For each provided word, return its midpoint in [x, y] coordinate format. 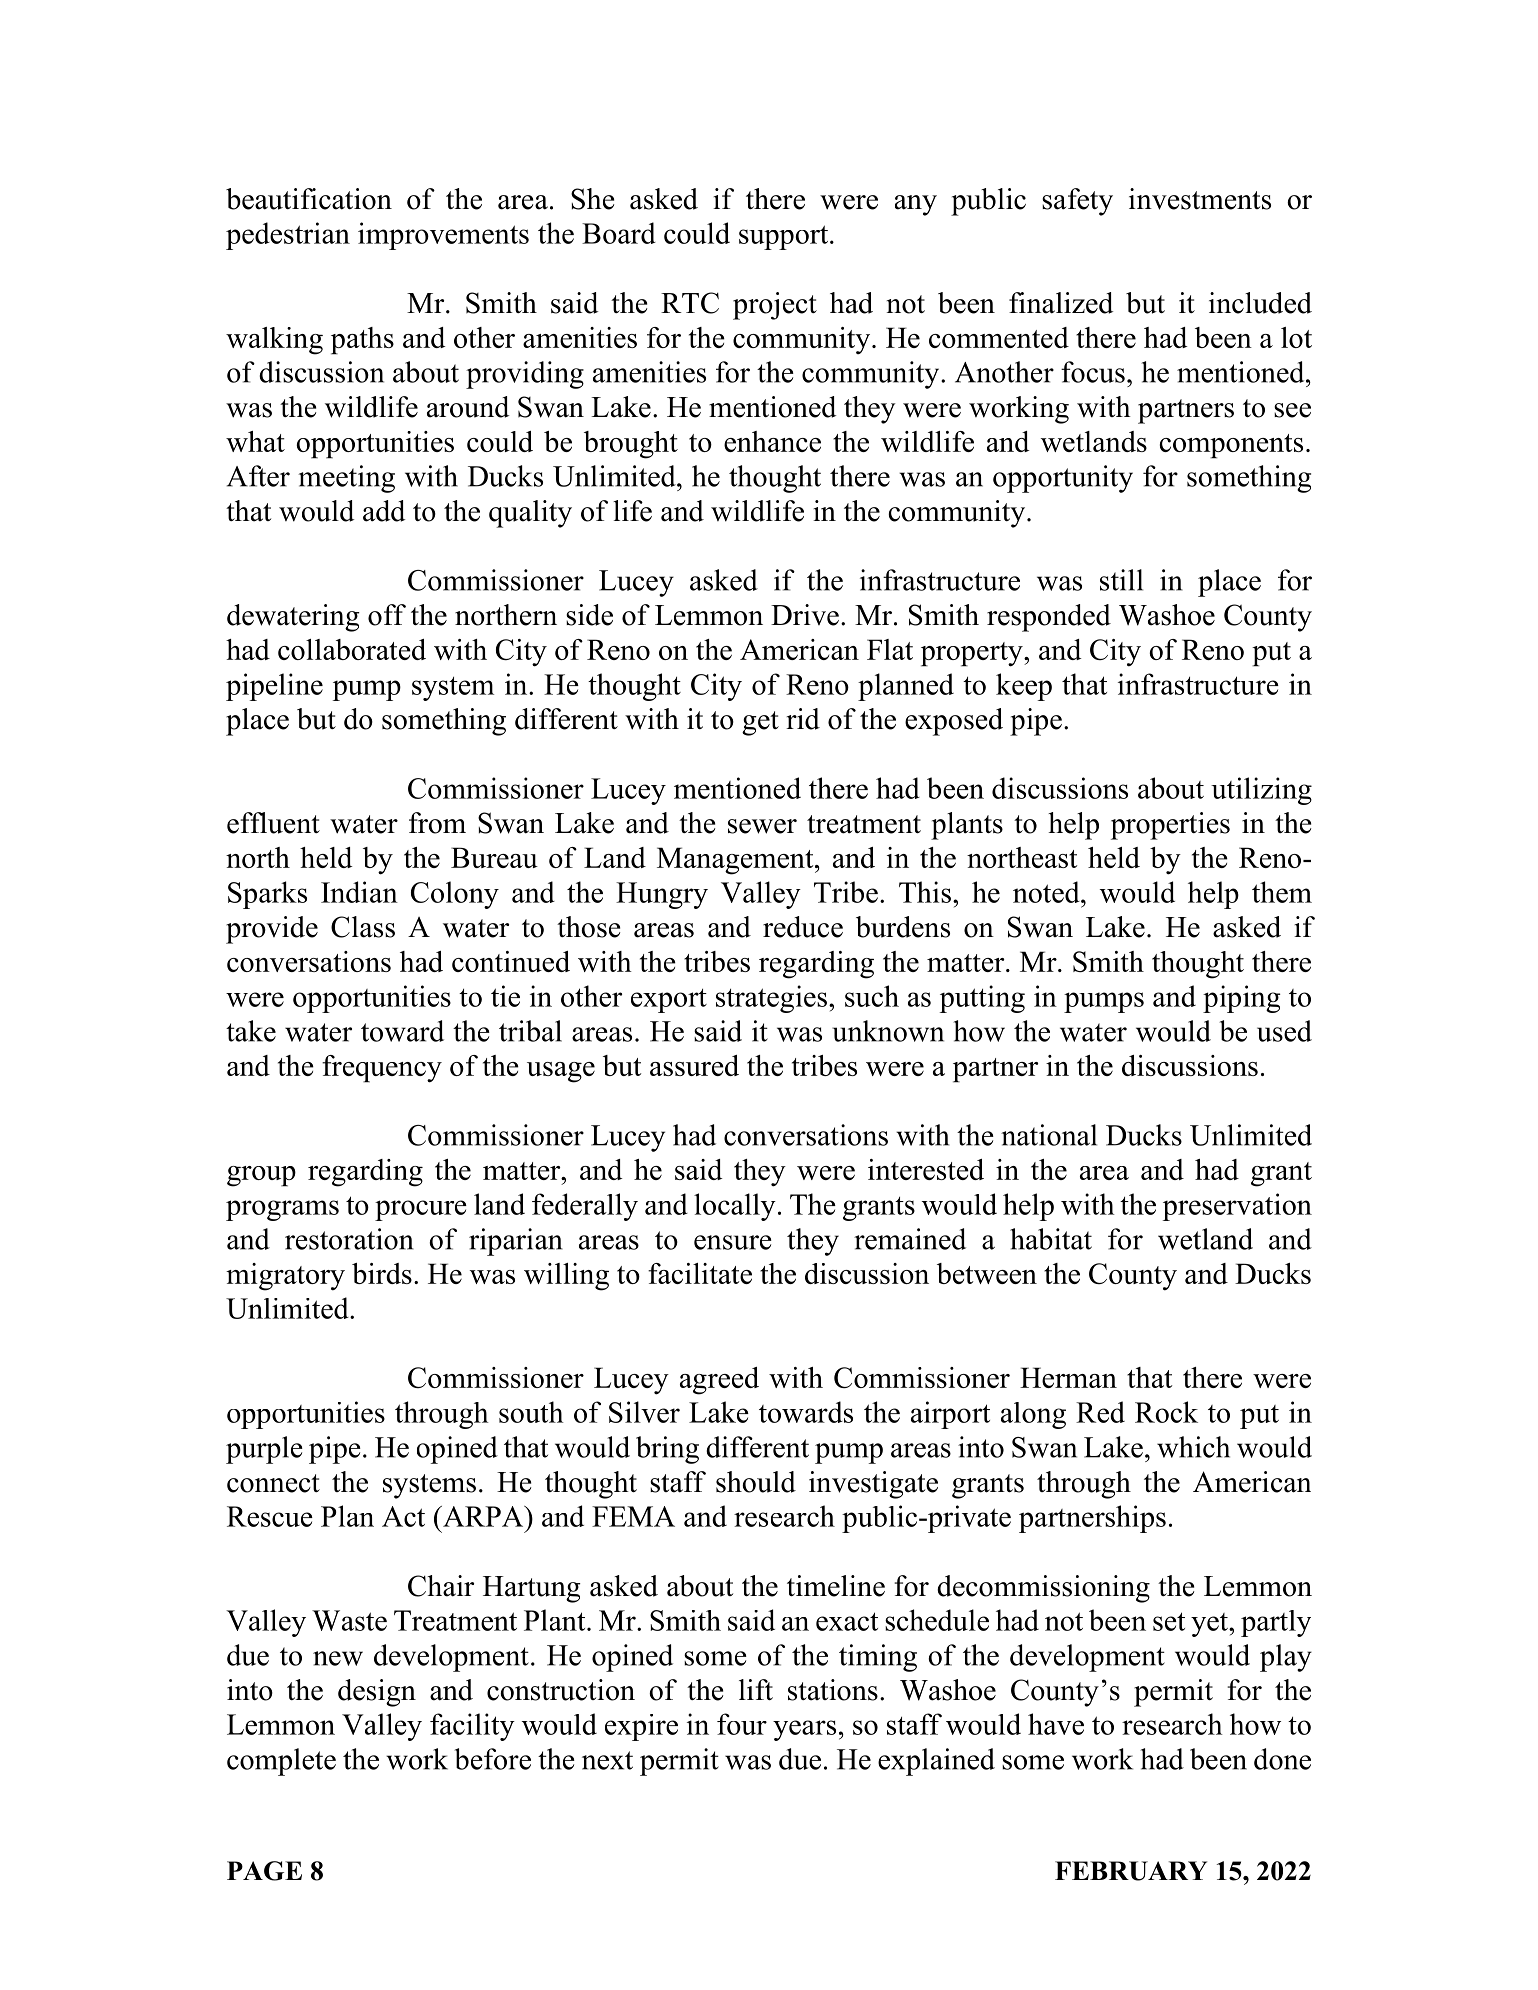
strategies [771, 999]
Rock [1166, 1412]
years [804, 1730]
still [1121, 580]
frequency [382, 1069]
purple [264, 1450]
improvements [443, 236]
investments [1200, 199]
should [756, 1482]
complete [281, 1762]
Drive [805, 615]
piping [1242, 999]
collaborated [352, 649]
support [785, 237]
